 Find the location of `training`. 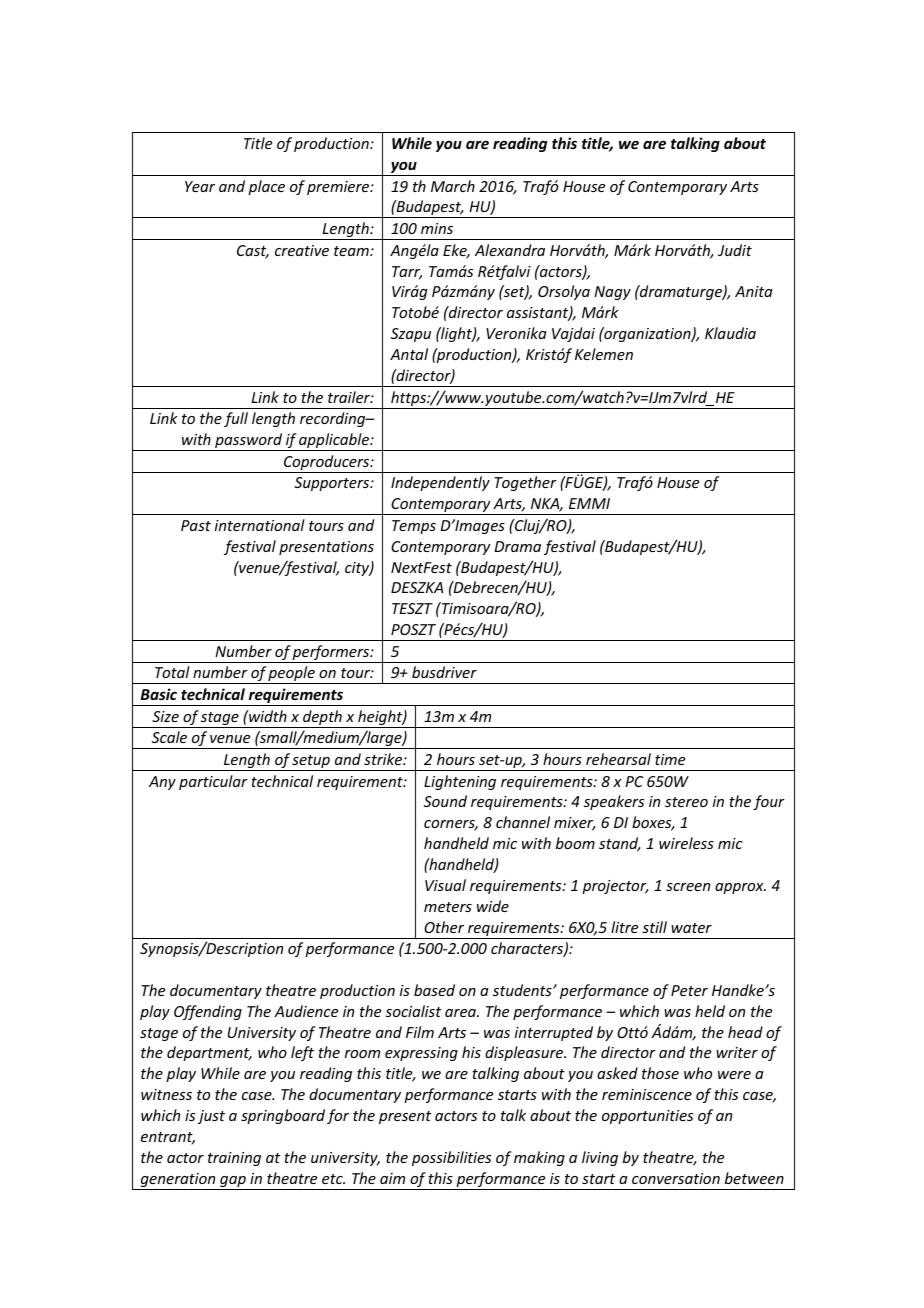

training is located at coordinates (234, 1159).
